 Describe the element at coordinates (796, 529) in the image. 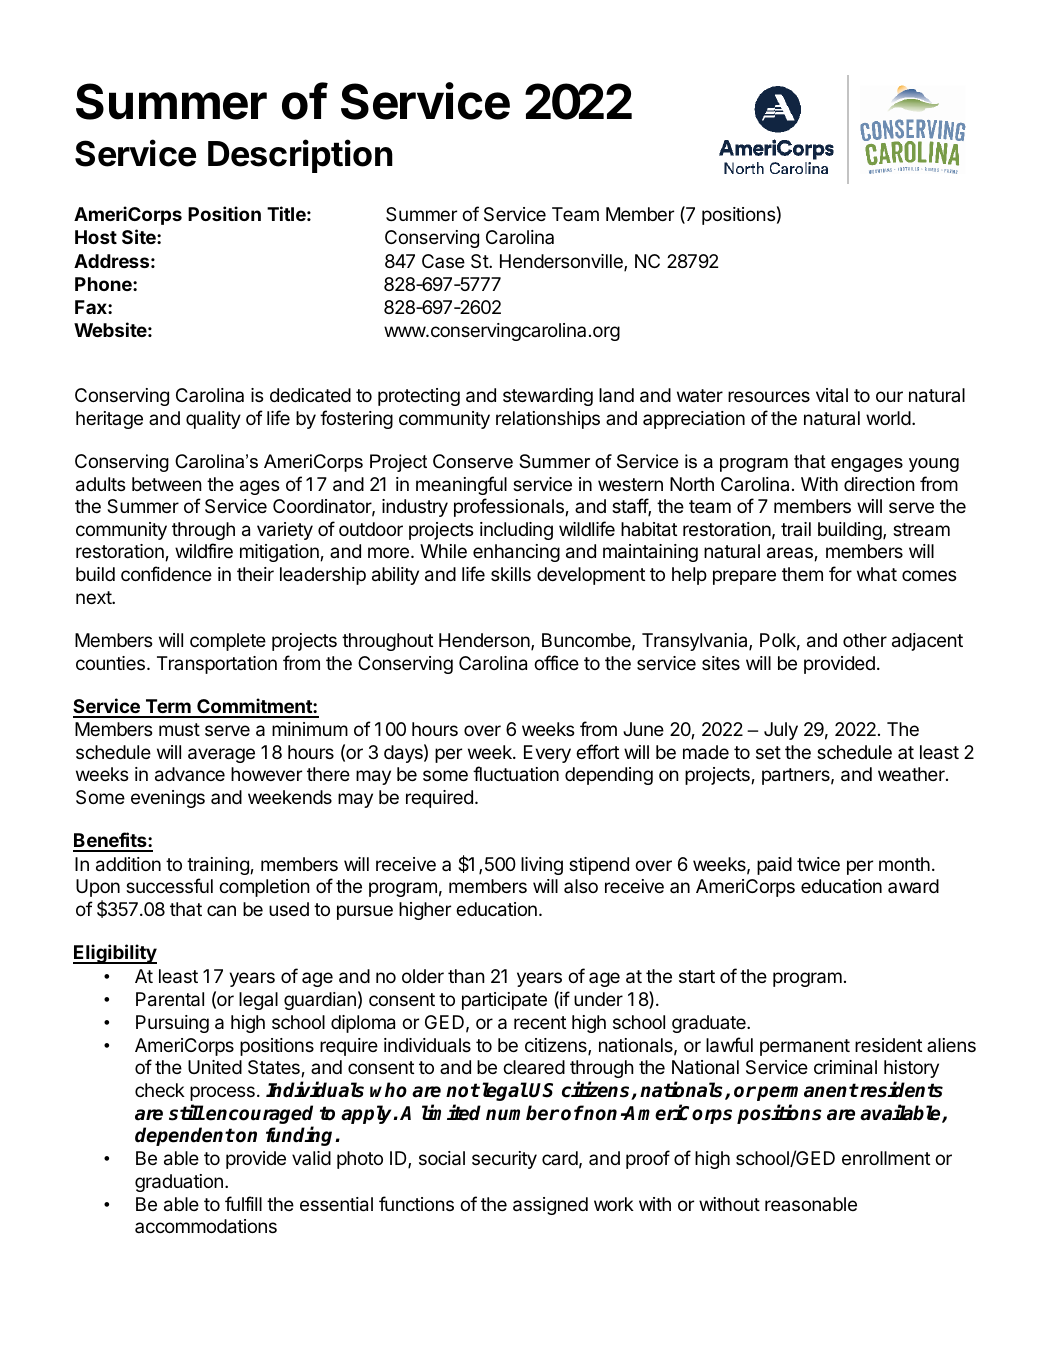

I see `trail` at that location.
